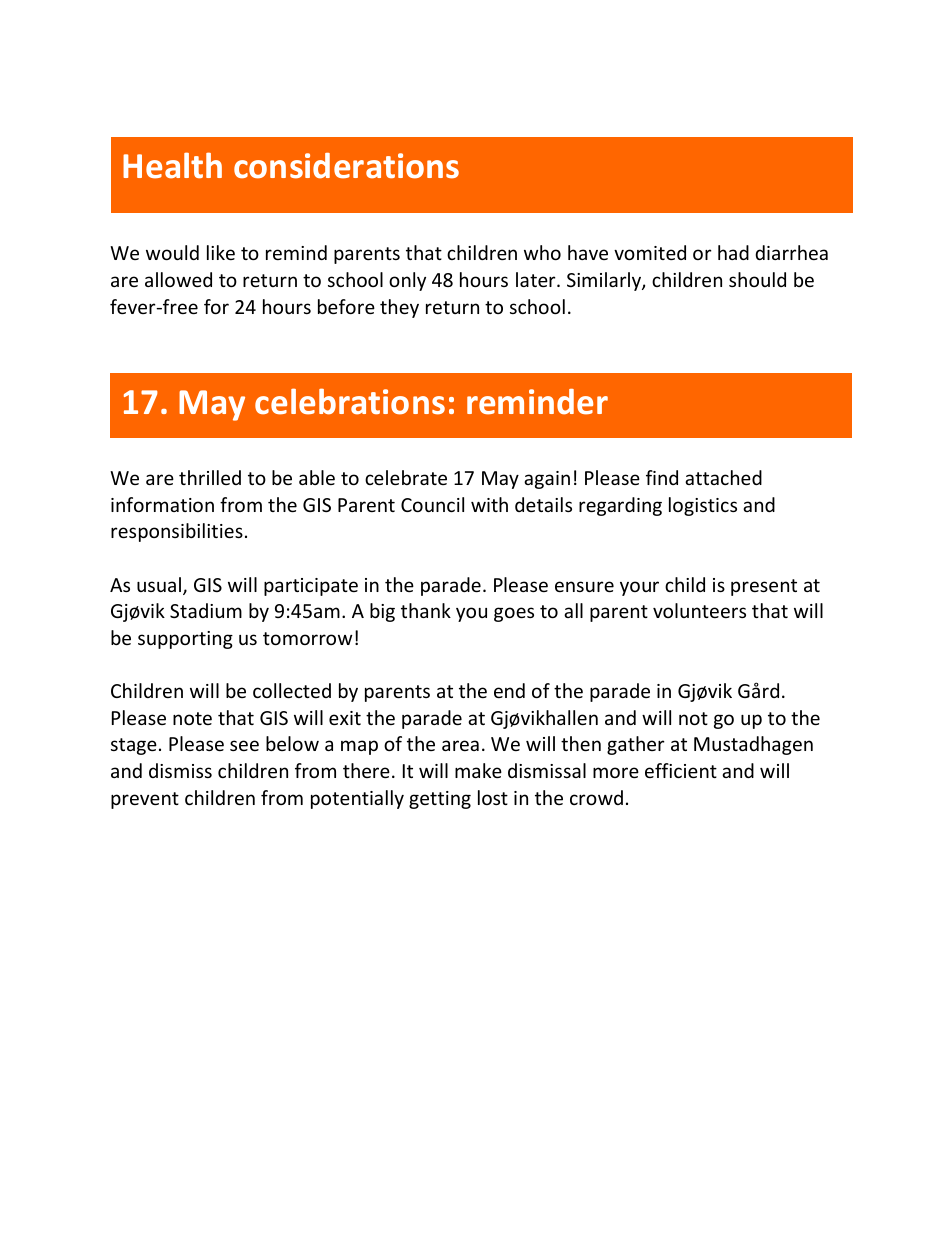 Image resolution: width=952 pixels, height=1233 pixels. Describe the element at coordinates (699, 610) in the page. I see `volunteers` at that location.
